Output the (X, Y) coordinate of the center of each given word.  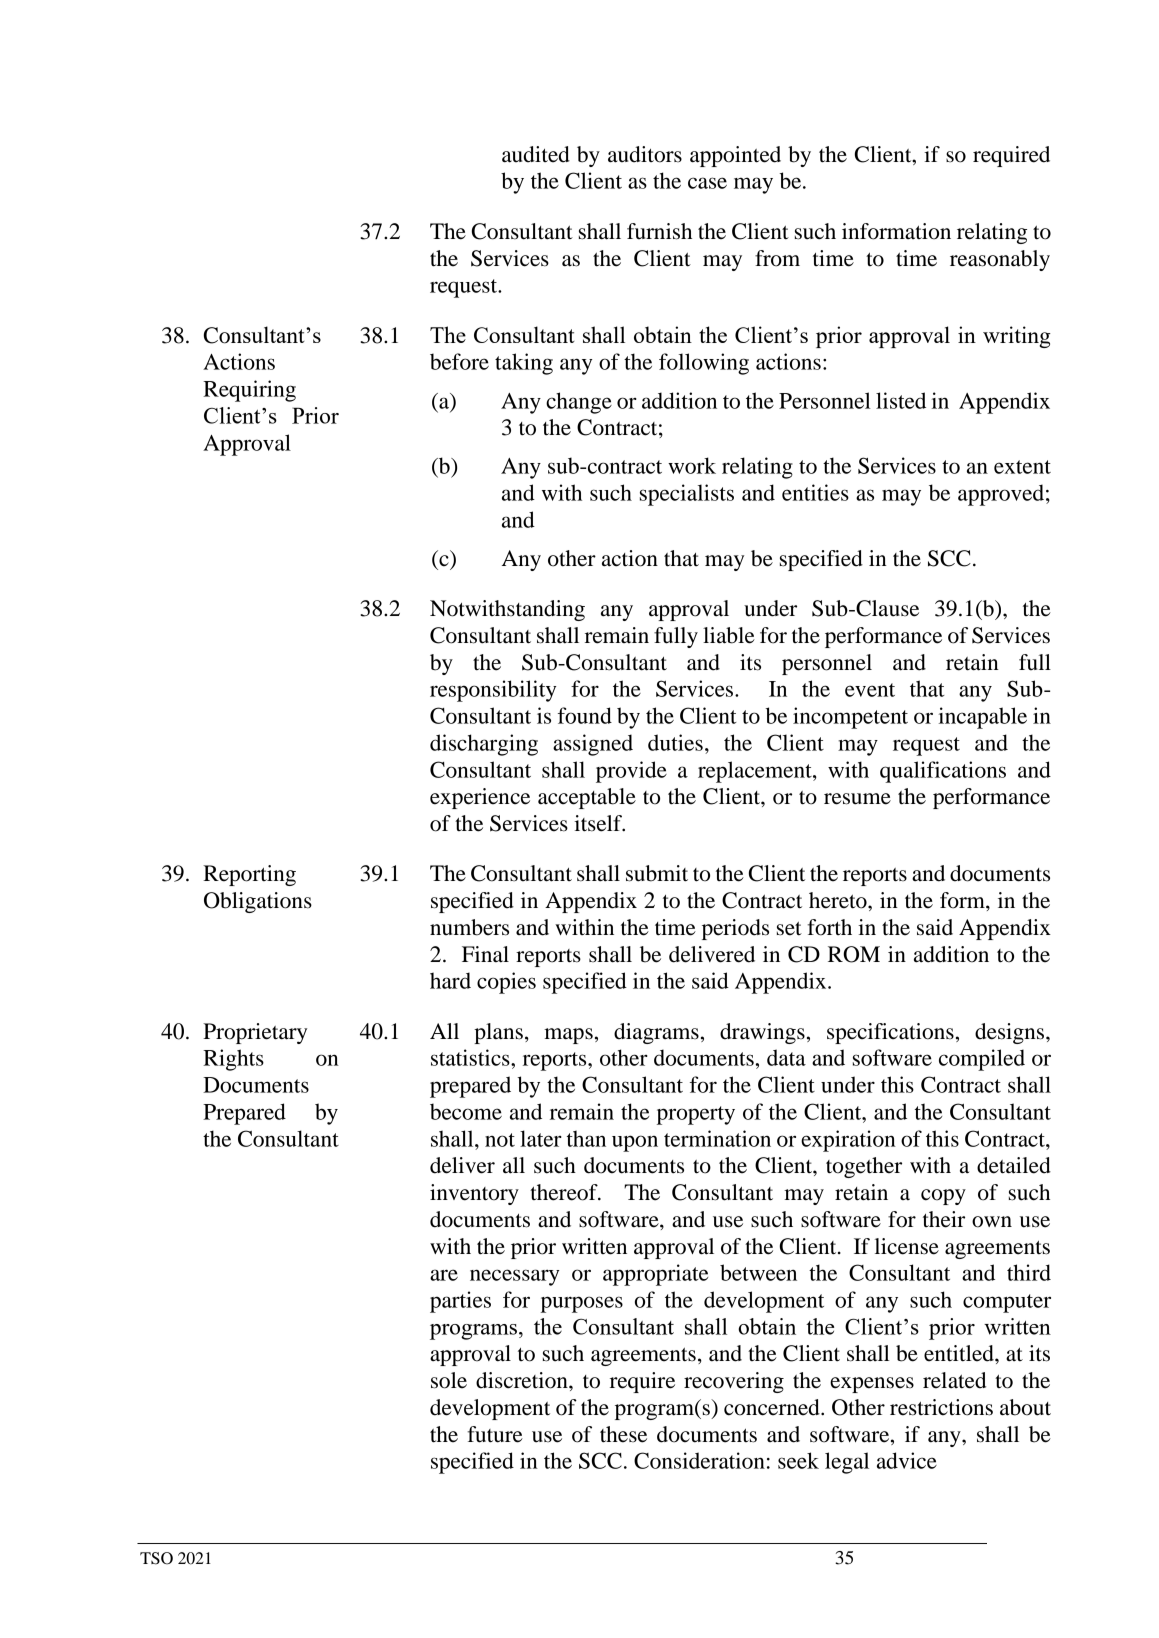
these (623, 1434)
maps (568, 1036)
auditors (645, 154)
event (870, 690)
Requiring (249, 391)
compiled (982, 1060)
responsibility (493, 691)
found (585, 715)
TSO (156, 1558)
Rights (233, 1060)
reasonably (1000, 260)
